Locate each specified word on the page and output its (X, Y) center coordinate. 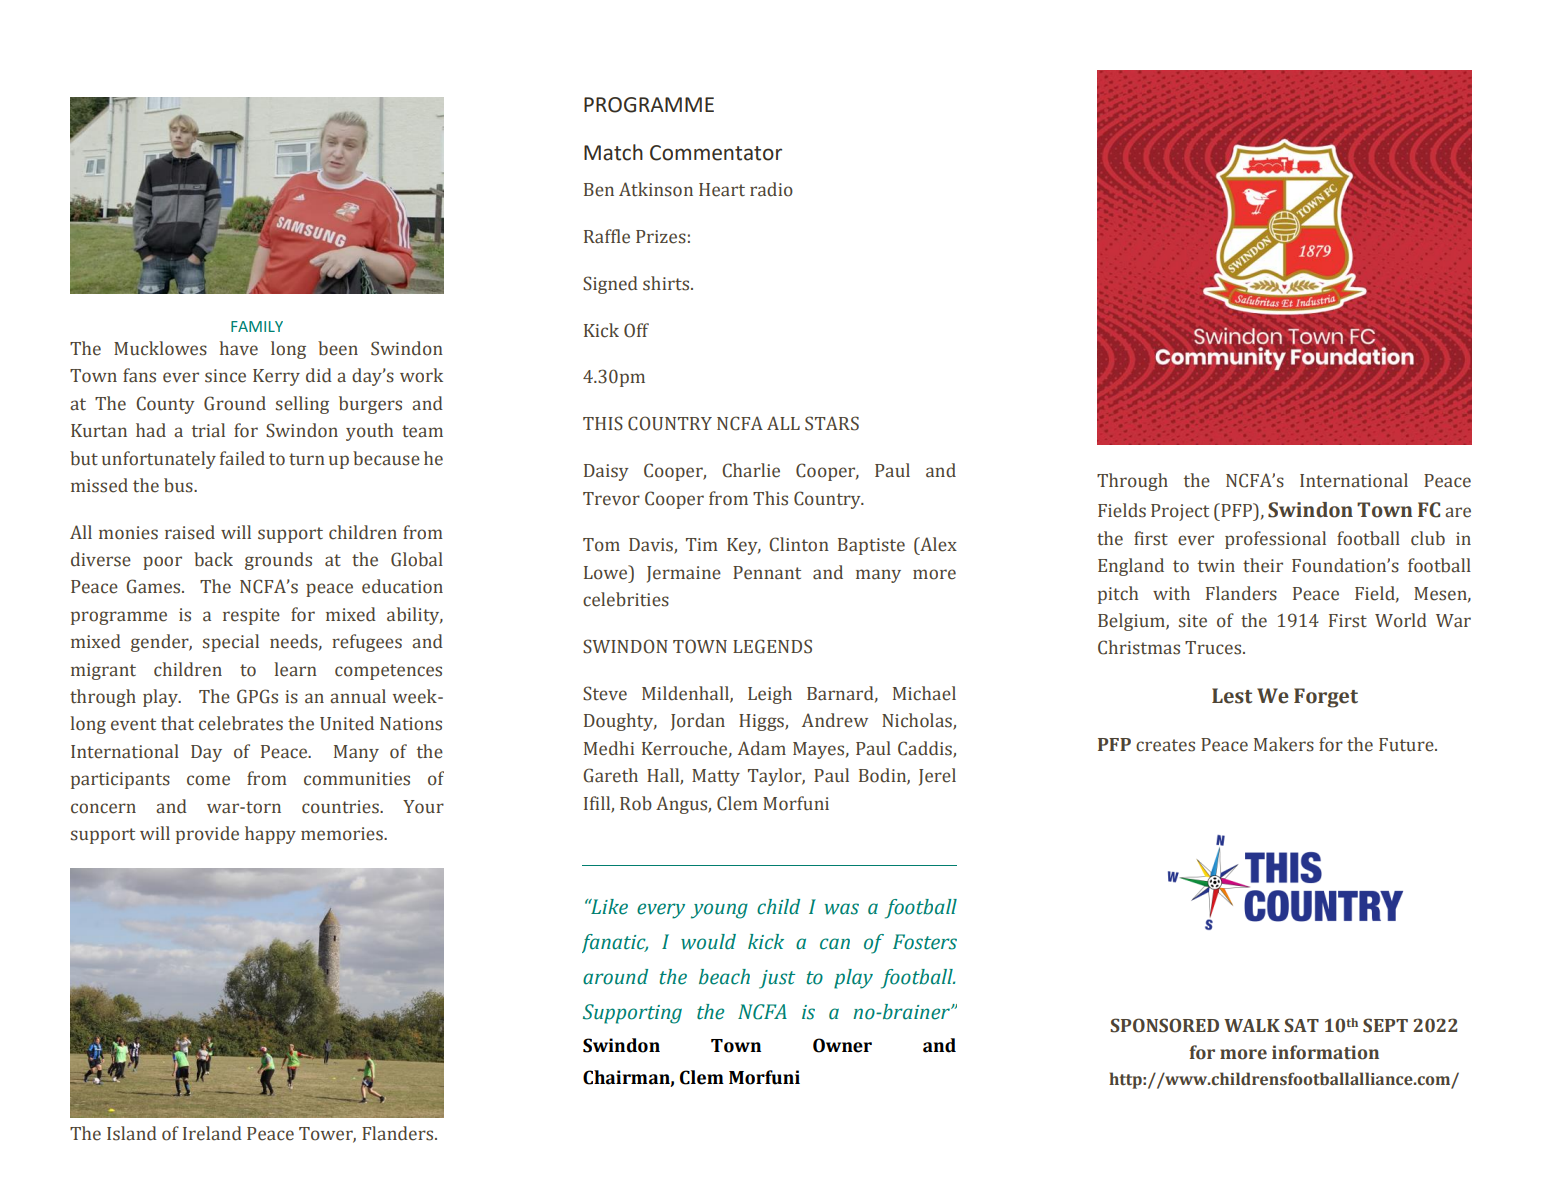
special (231, 643)
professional (1275, 540)
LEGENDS (772, 646)
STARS (832, 423)
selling (302, 405)
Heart (722, 190)
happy (270, 835)
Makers (1284, 744)
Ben (599, 190)
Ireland (212, 1133)
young (719, 911)
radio (771, 189)
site (1193, 621)
